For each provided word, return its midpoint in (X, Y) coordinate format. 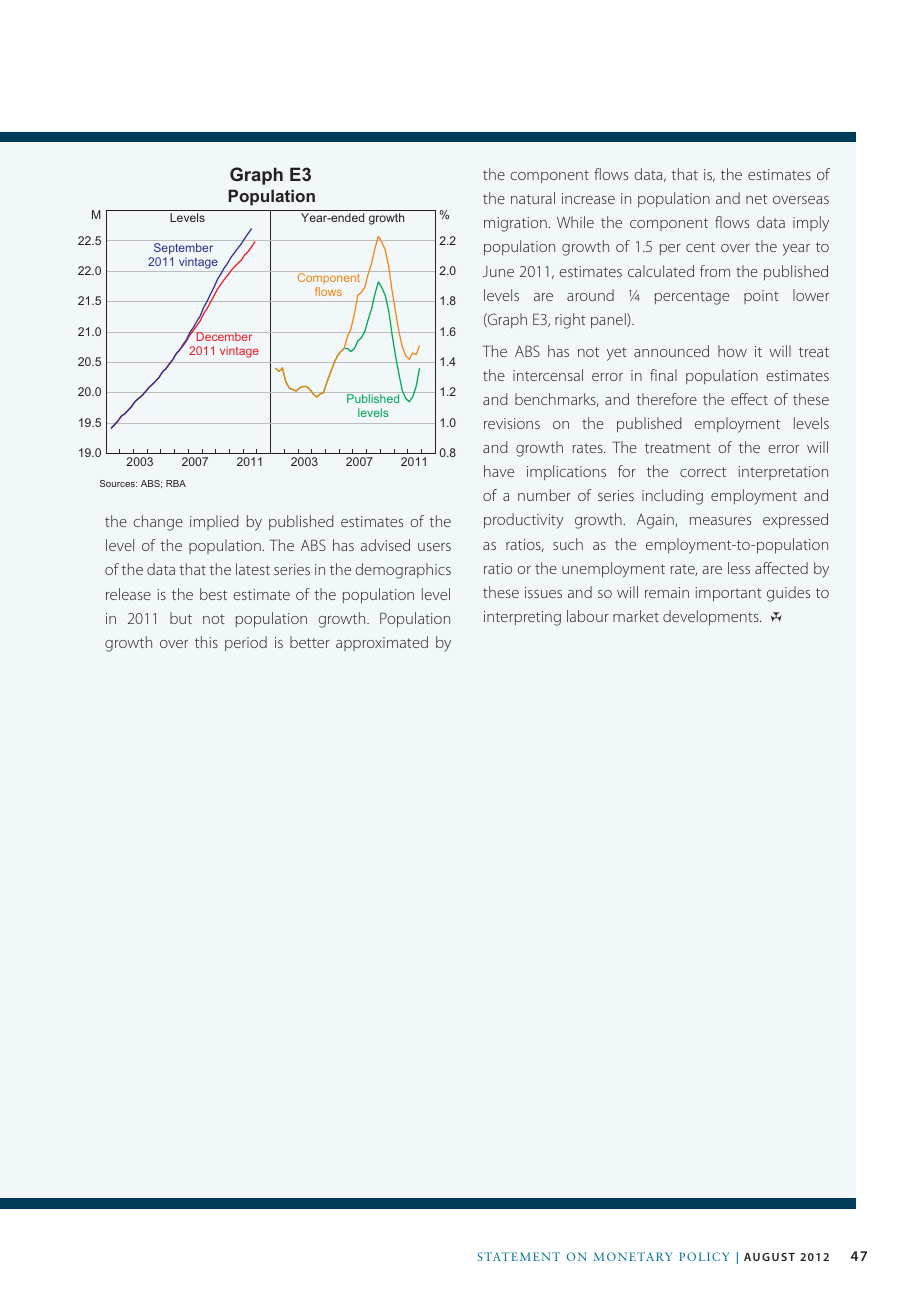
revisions (512, 423)
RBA (176, 483)
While (575, 222)
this (206, 642)
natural (533, 198)
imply (811, 224)
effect (749, 399)
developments (712, 618)
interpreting (522, 618)
